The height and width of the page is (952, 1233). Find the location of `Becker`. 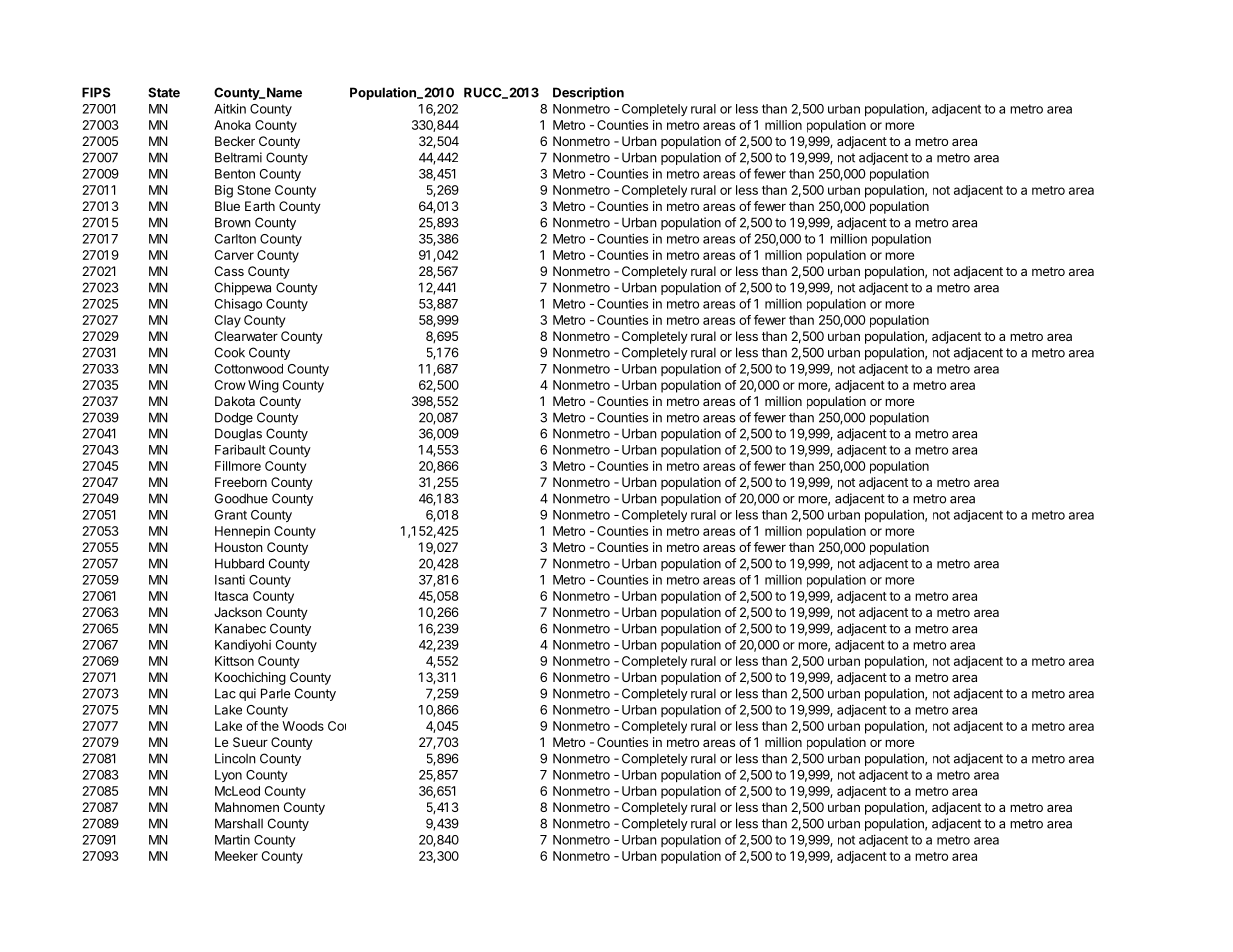

Becker is located at coordinates (235, 141).
